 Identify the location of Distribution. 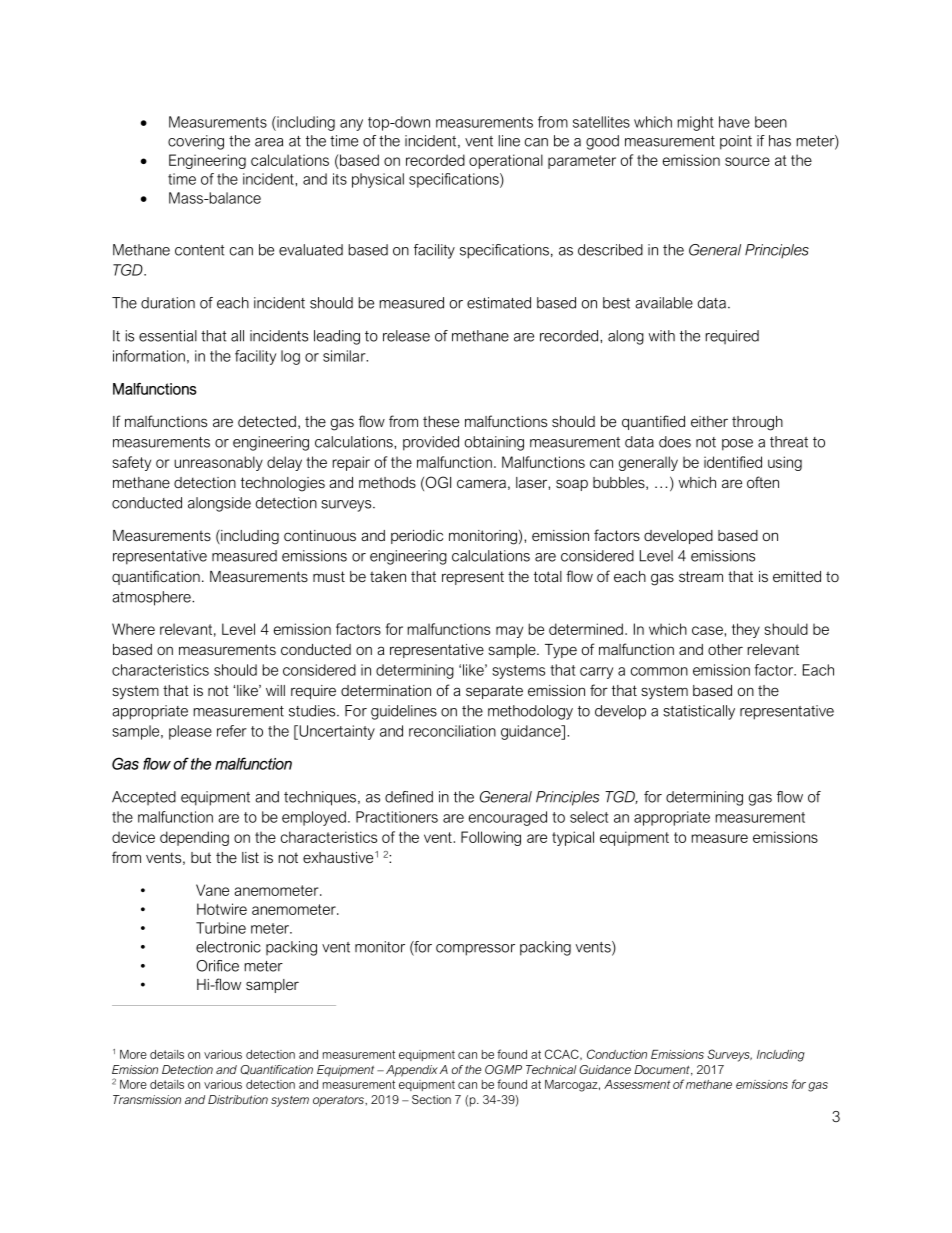
(238, 1099).
